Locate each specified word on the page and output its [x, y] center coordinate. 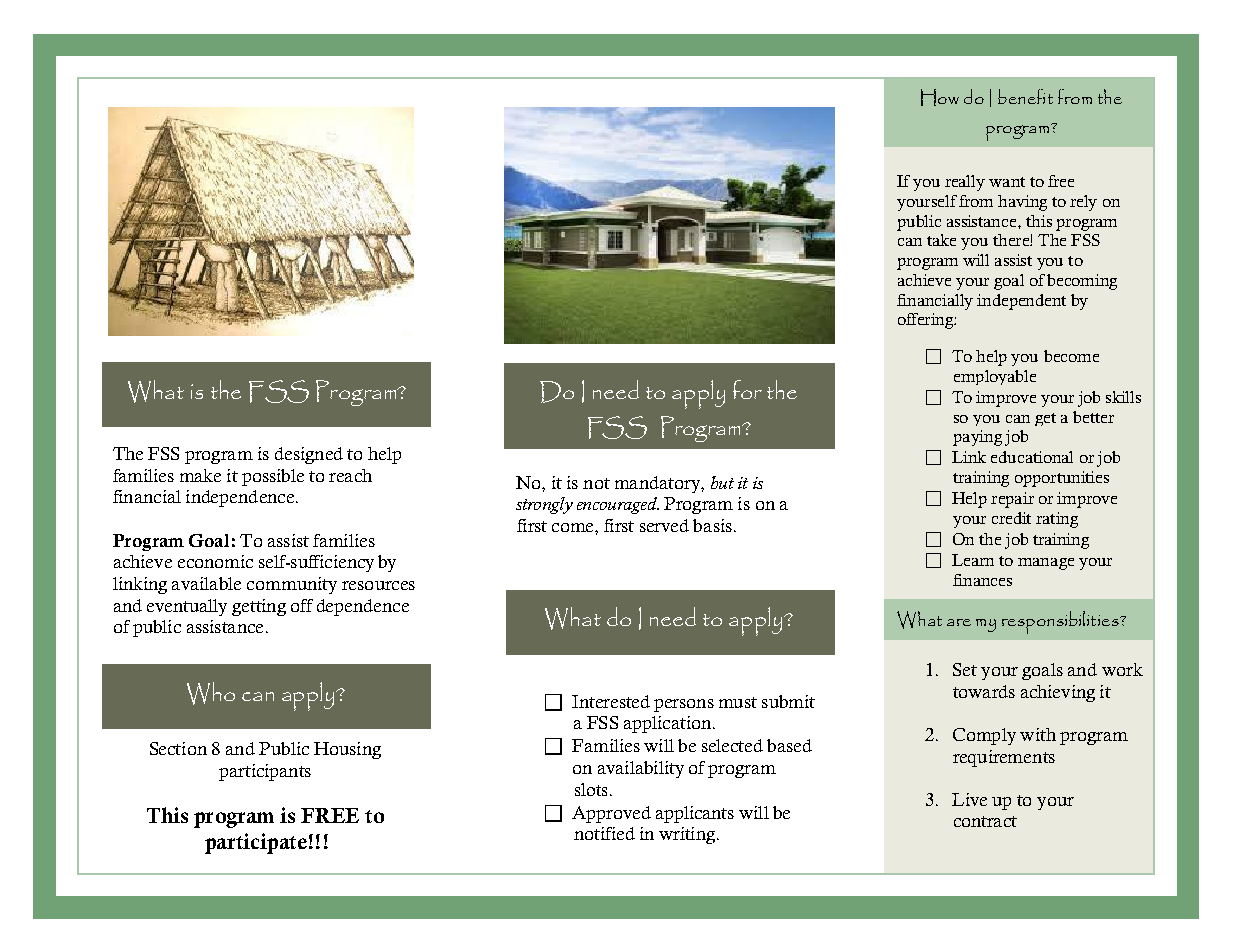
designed [309, 455]
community [292, 585]
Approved [611, 814]
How [940, 97]
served [664, 525]
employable [995, 377]
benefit [1025, 96]
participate [256, 843]
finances [982, 580]
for [747, 389]
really [965, 183]
